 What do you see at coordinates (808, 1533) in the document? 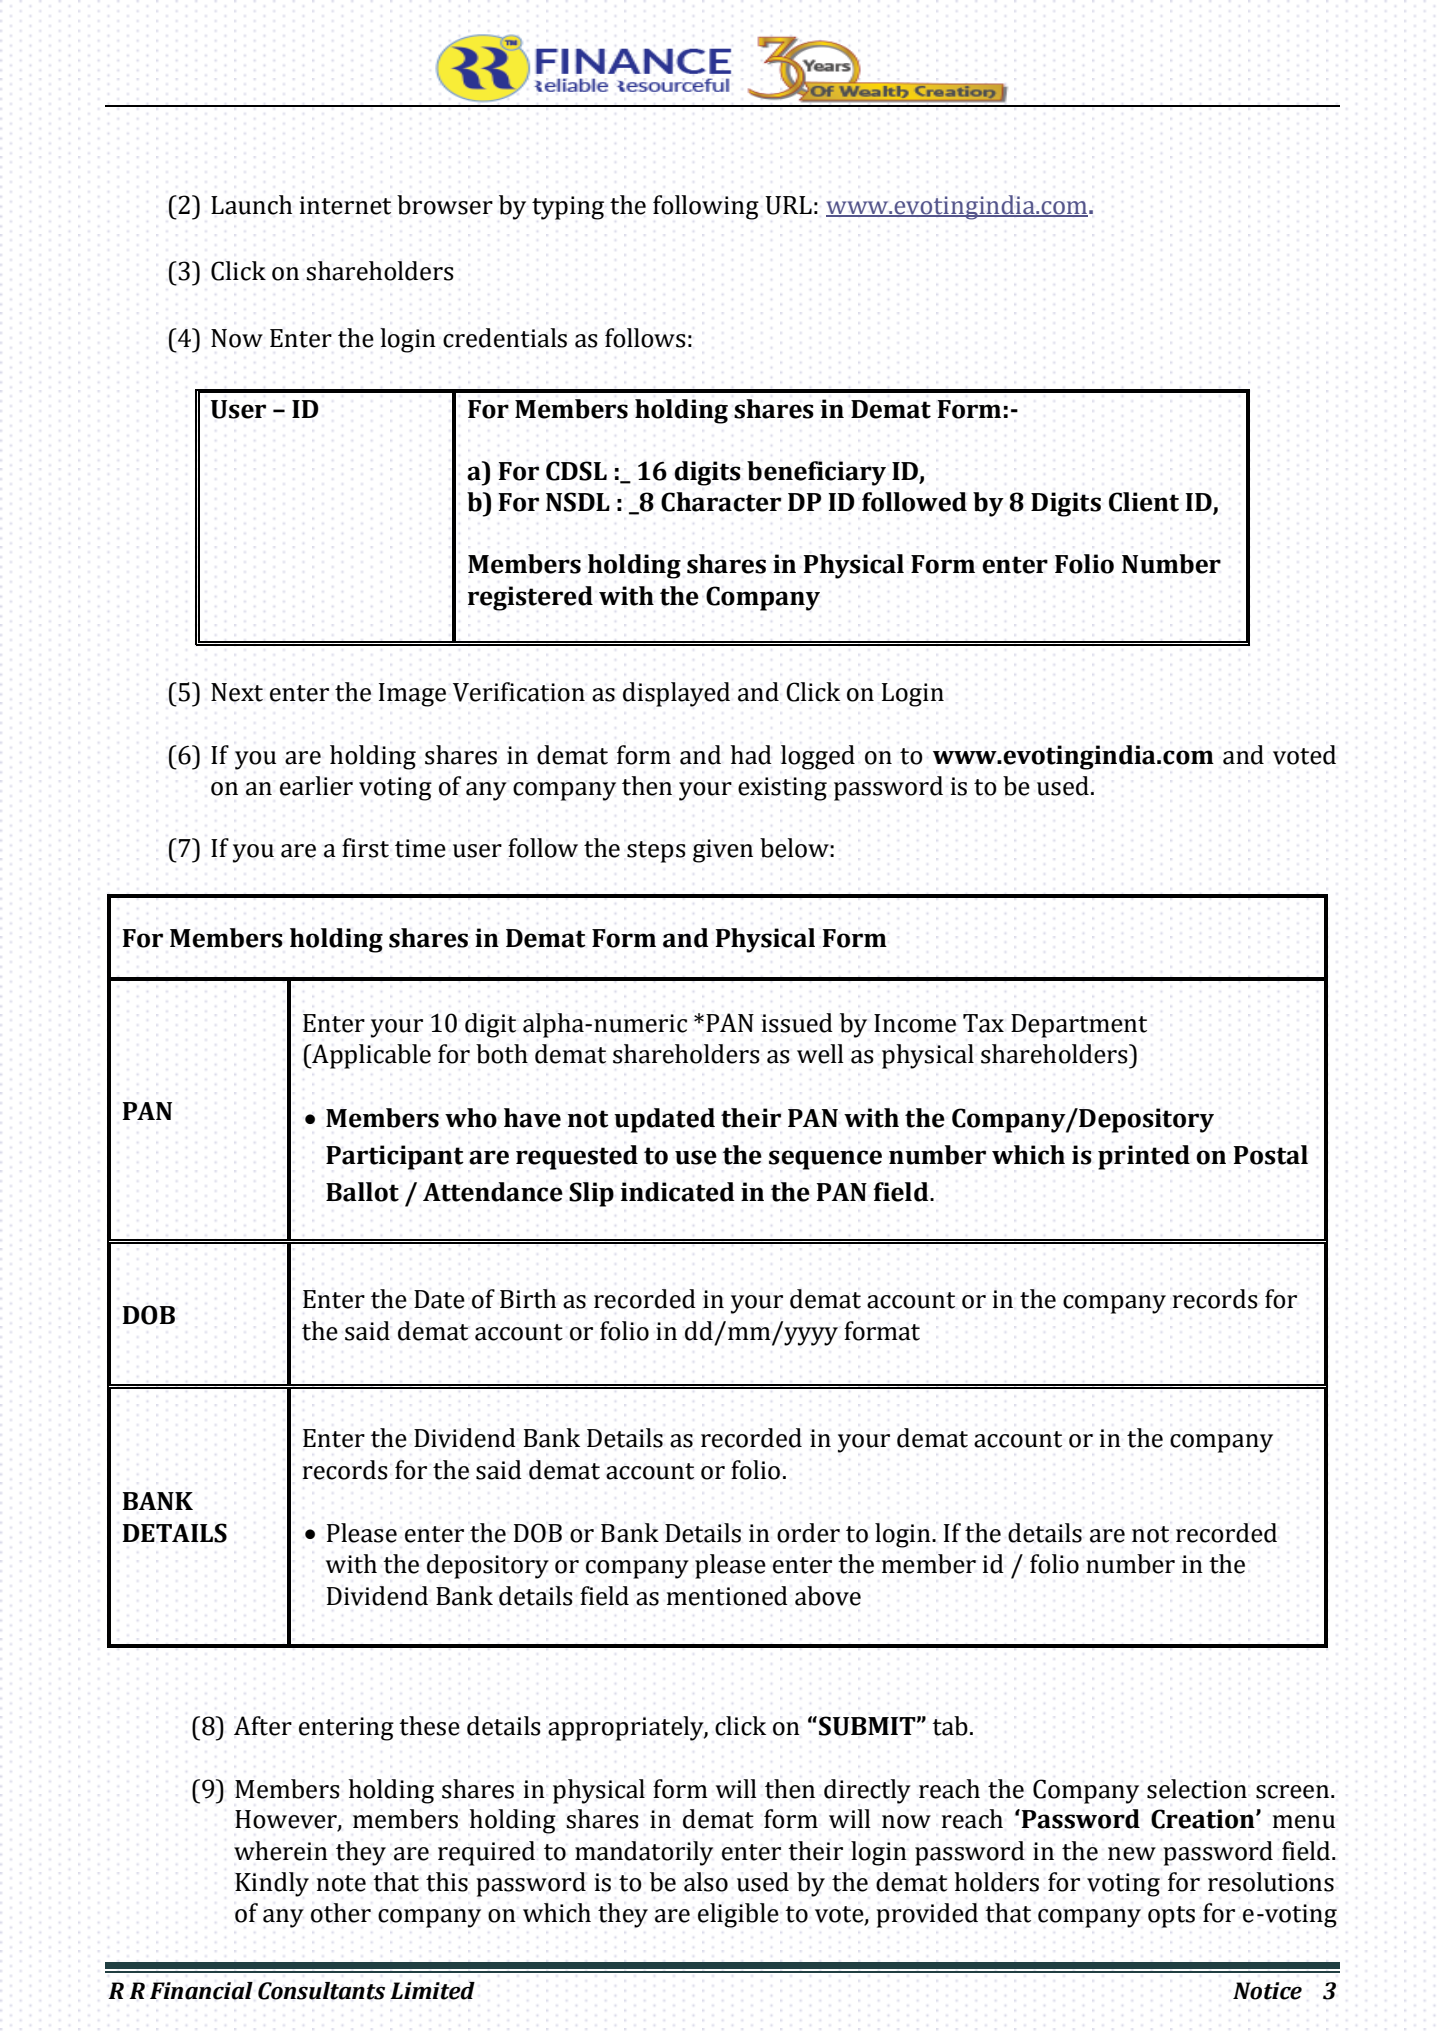
I see `order` at bounding box center [808, 1533].
